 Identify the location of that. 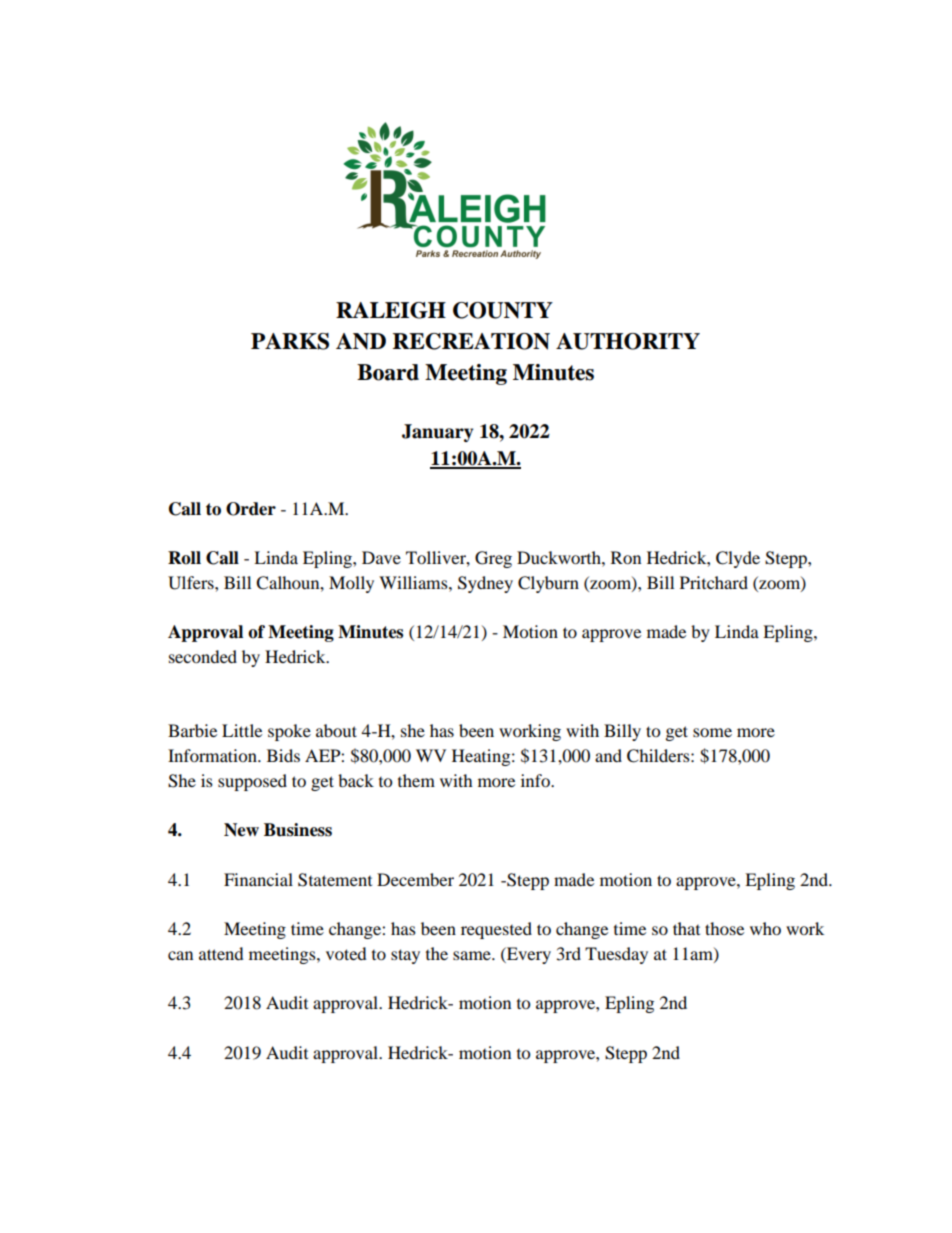
(686, 928).
